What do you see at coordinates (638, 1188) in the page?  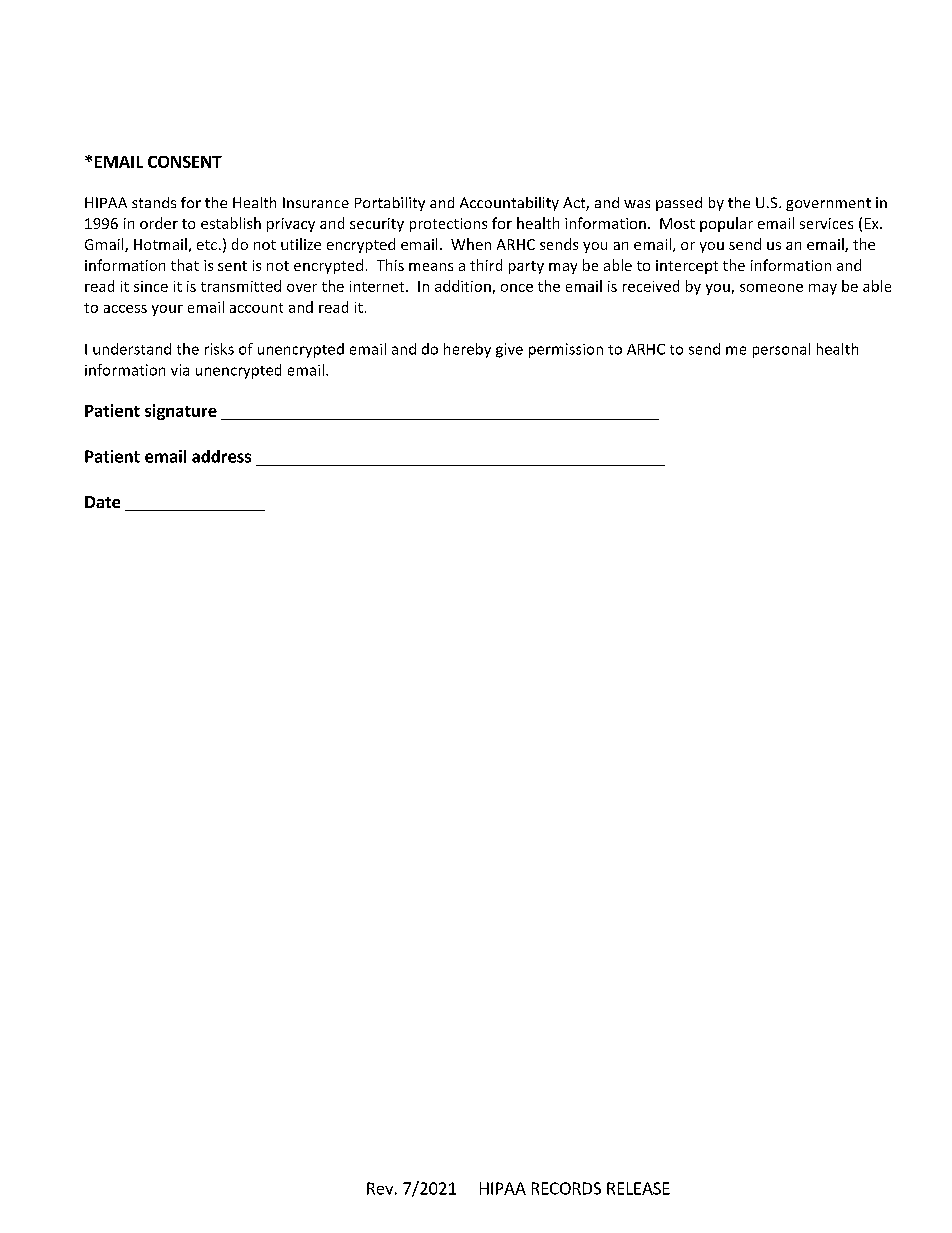 I see `RELEASE` at bounding box center [638, 1188].
